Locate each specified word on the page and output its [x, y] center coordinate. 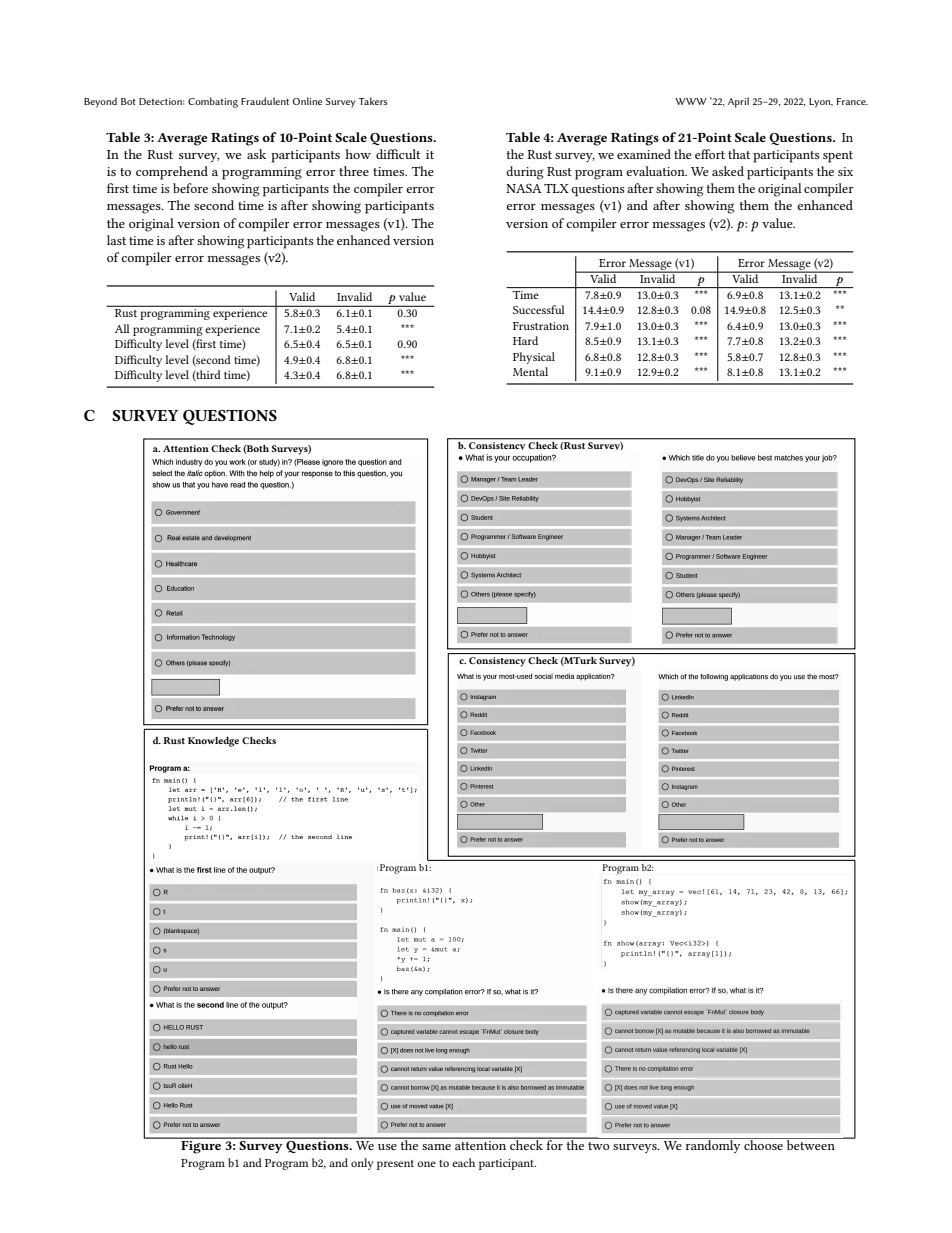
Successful [539, 309]
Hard [525, 340]
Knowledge [213, 742]
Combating [213, 102]
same [436, 1147]
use [387, 1147]
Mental [530, 371]
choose [763, 1144]
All [122, 328]
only [362, 1164]
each [463, 1162]
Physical [534, 358]
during [524, 173]
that [739, 154]
